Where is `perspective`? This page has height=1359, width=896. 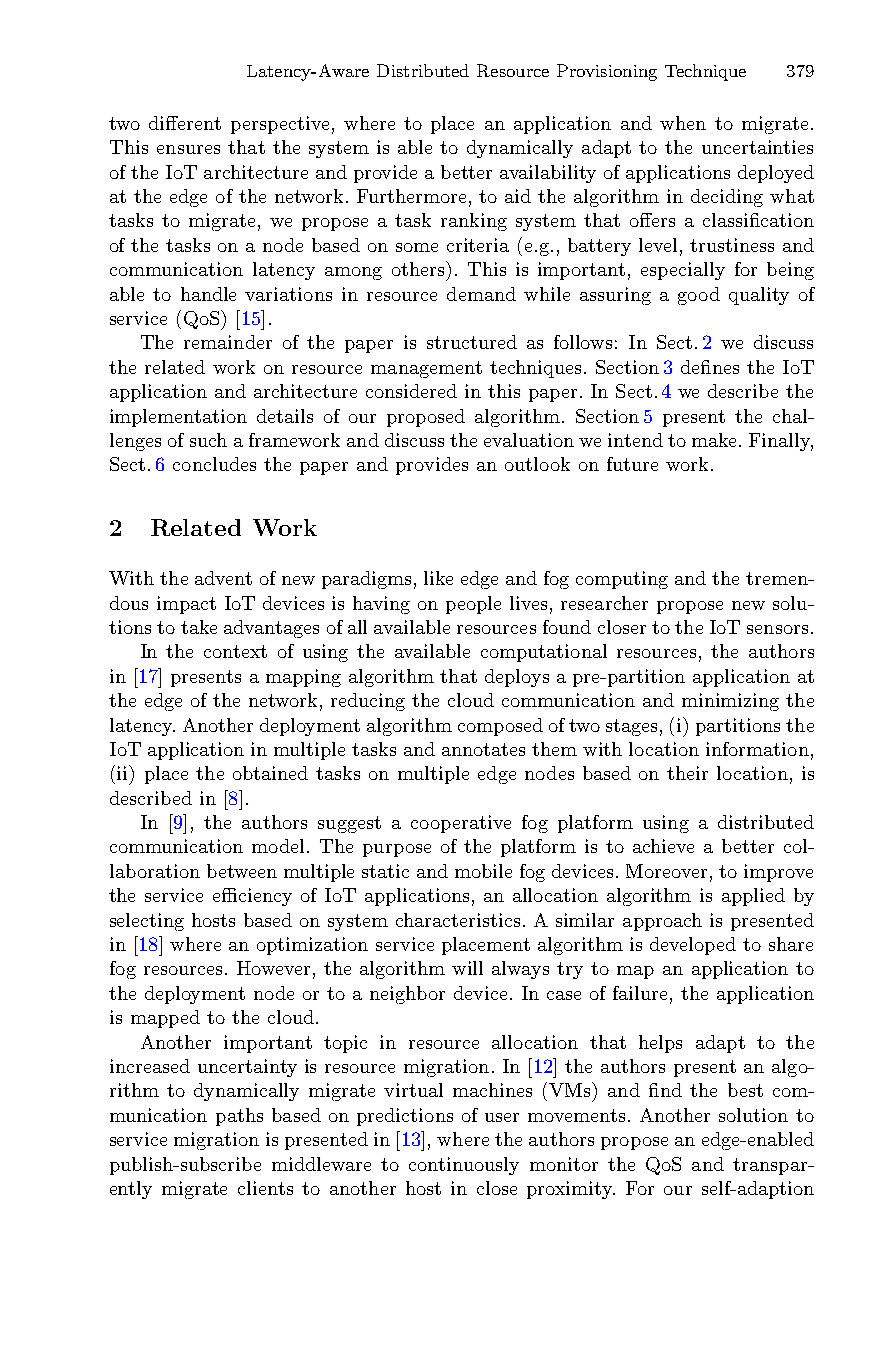
perspective is located at coordinates (280, 125).
